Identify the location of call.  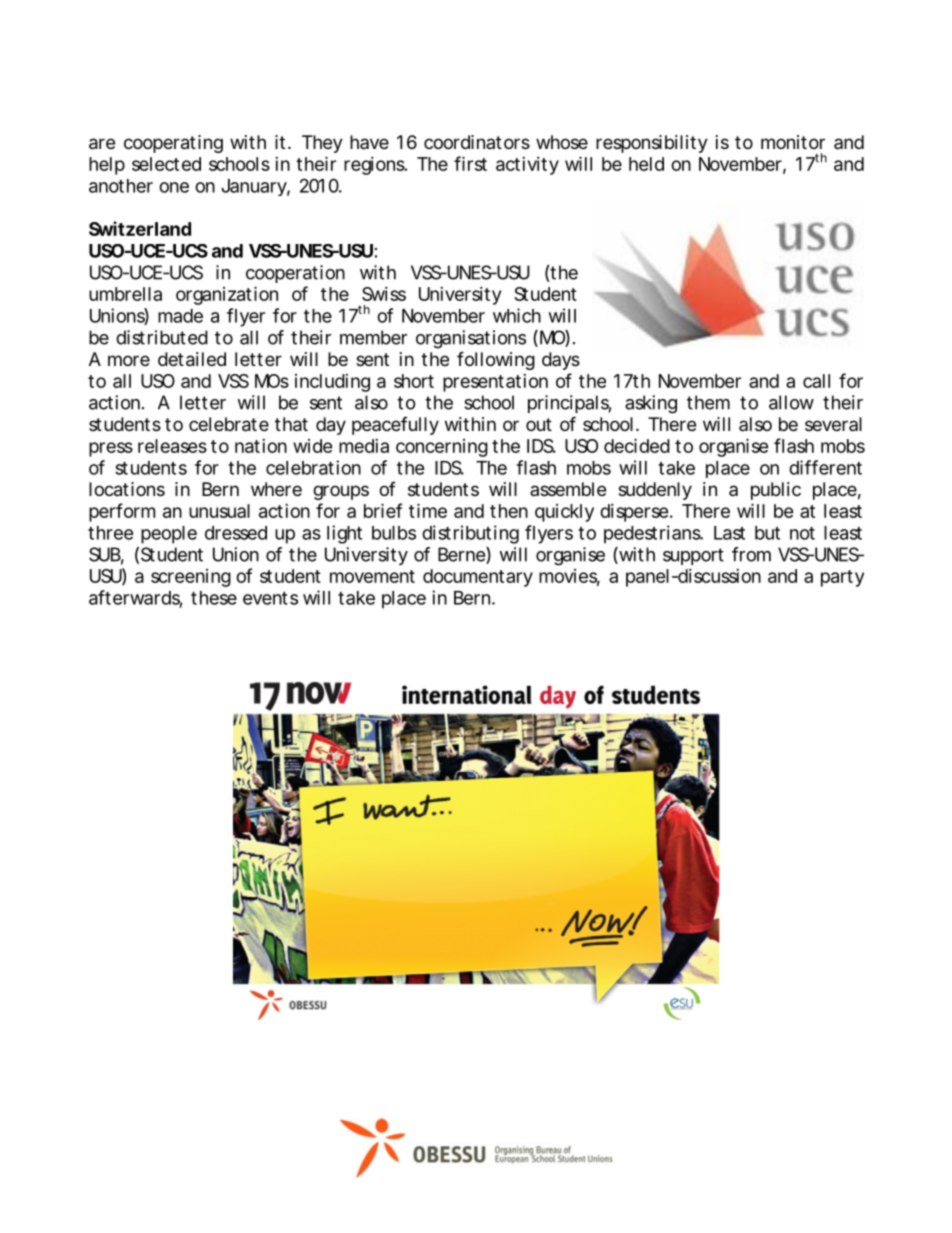
(816, 381).
